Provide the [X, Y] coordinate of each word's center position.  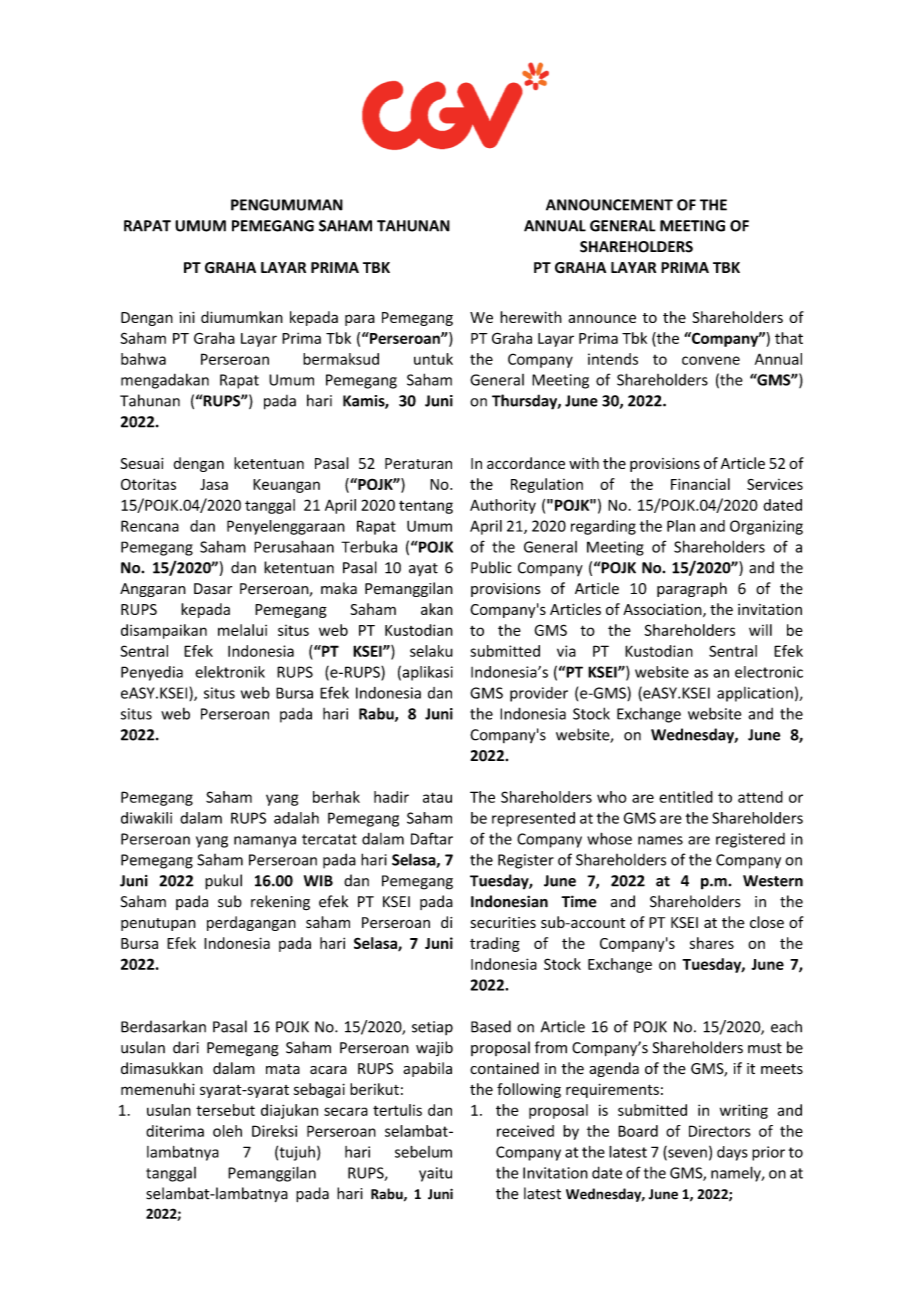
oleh [227, 1131]
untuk [433, 359]
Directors [720, 1131]
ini [187, 317]
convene [711, 360]
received [525, 1131]
